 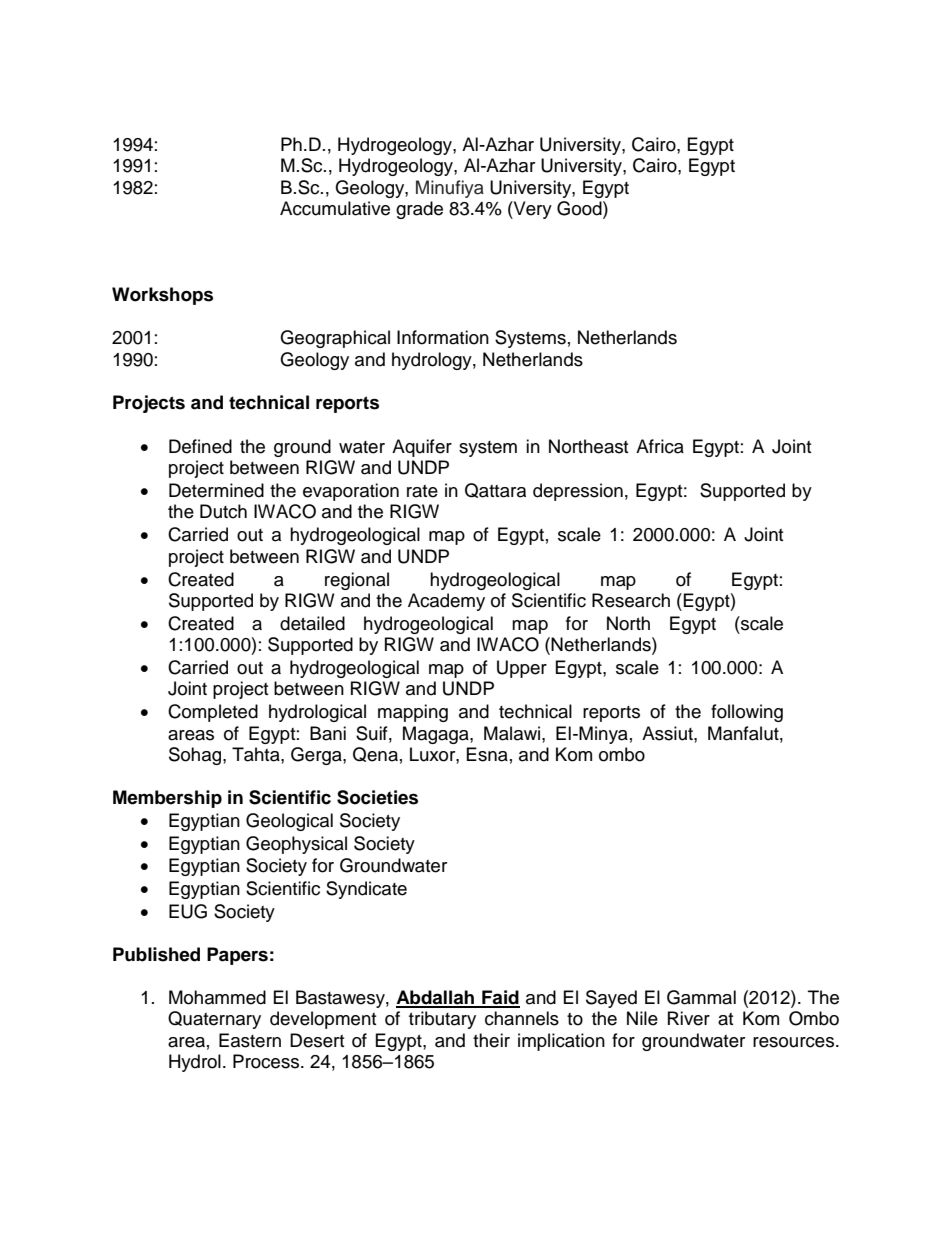 I want to click on detailed, so click(x=312, y=623).
